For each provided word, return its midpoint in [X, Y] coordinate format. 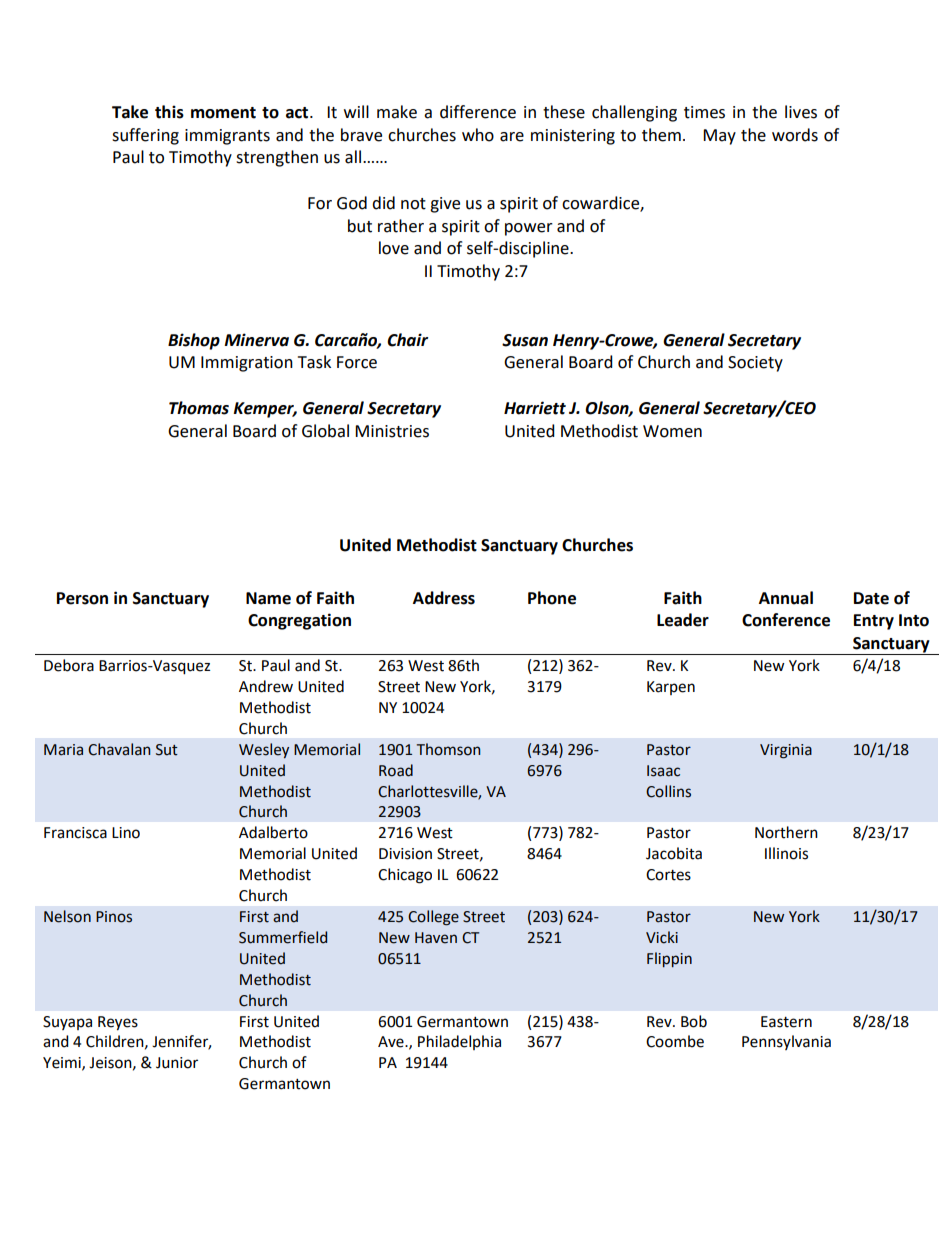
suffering [145, 136]
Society [755, 364]
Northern [786, 832]
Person [82, 598]
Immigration [247, 364]
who [478, 135]
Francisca [75, 833]
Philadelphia [459, 1042]
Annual [786, 598]
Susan [525, 340]
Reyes [118, 1023]
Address [444, 598]
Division [405, 854]
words [795, 135]
